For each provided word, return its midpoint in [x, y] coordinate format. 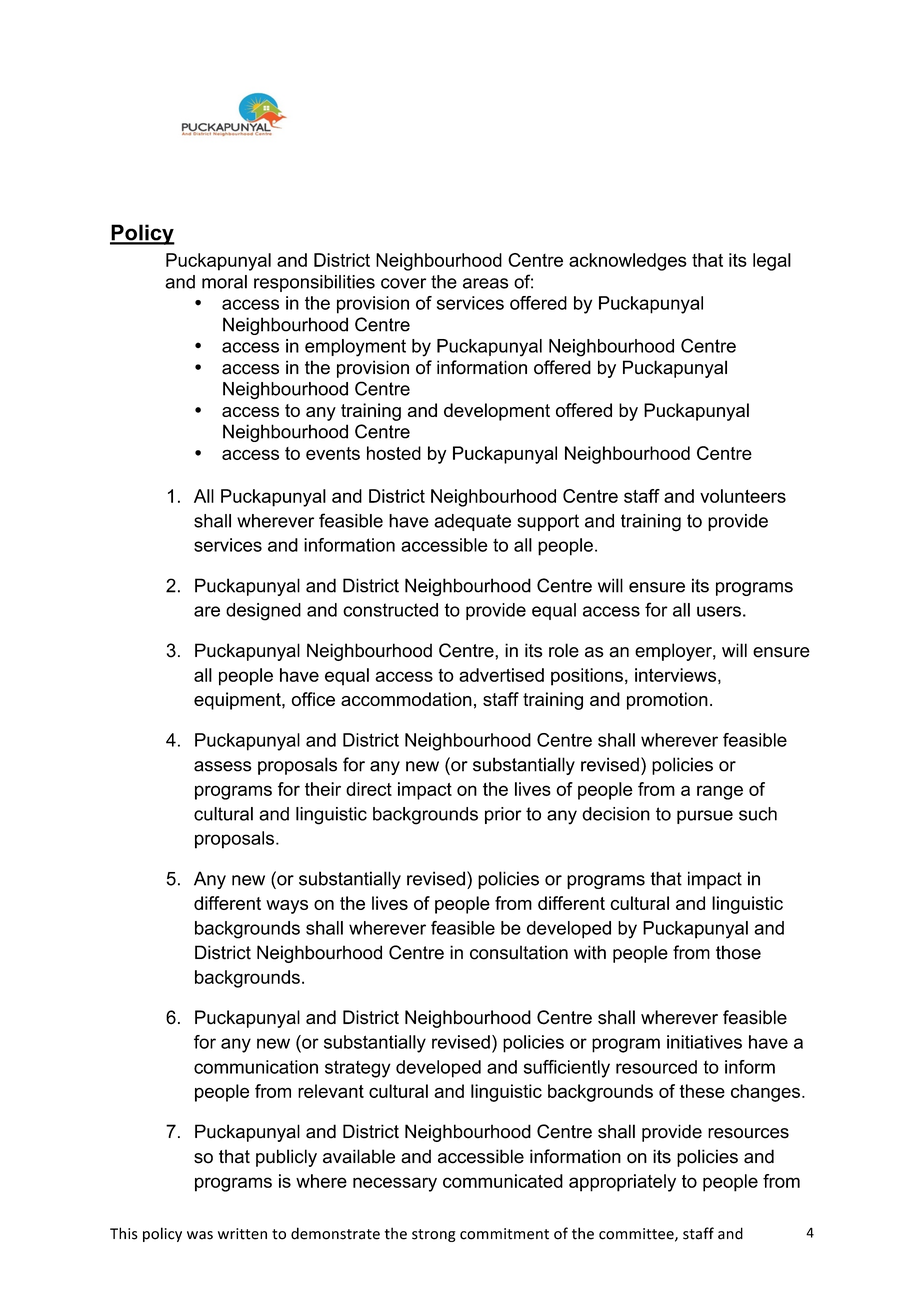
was [200, 1235]
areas [485, 283]
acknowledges [628, 262]
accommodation [406, 699]
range [720, 792]
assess [223, 766]
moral [224, 282]
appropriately [622, 1183]
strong [434, 1235]
